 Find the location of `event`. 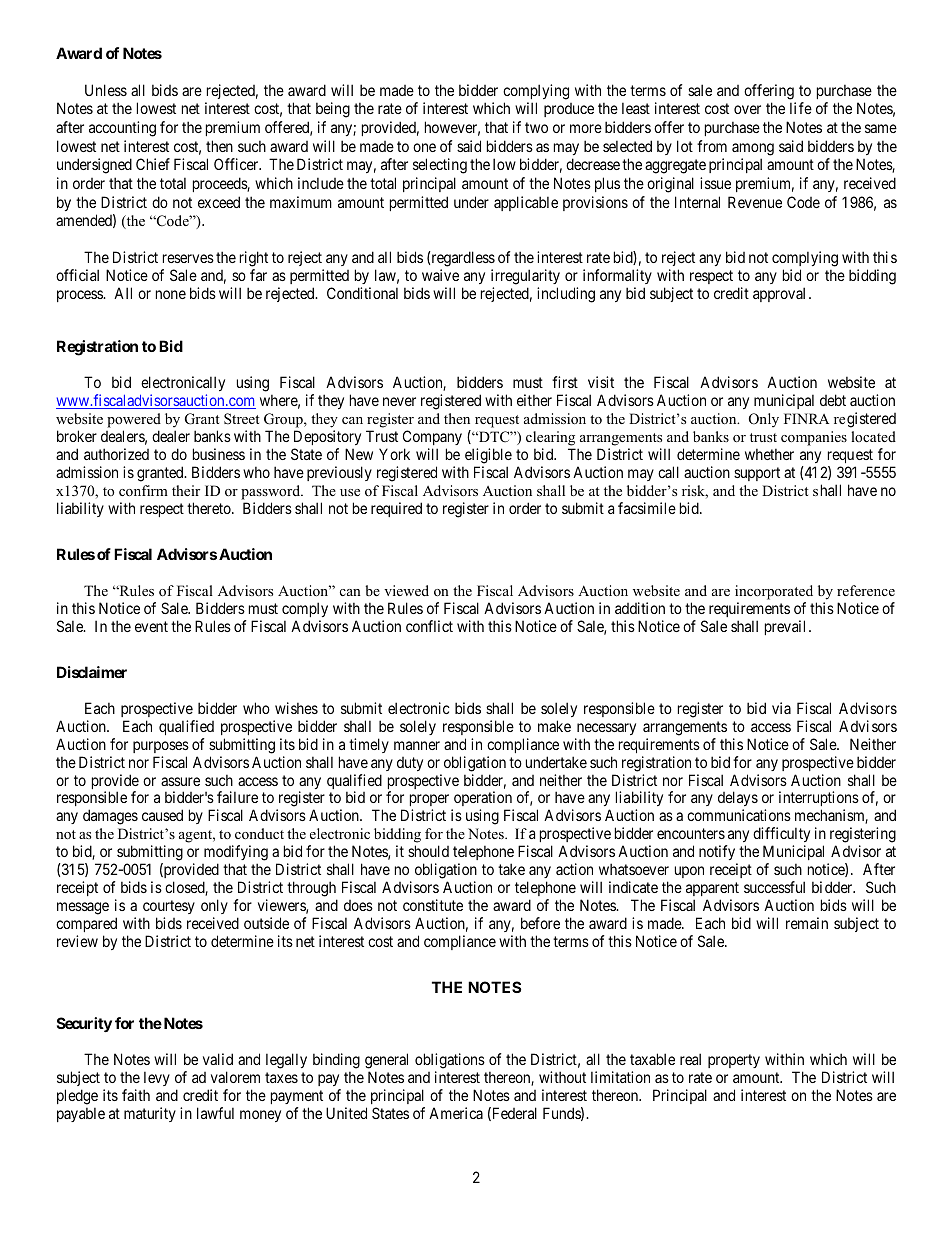

event is located at coordinates (151, 626).
